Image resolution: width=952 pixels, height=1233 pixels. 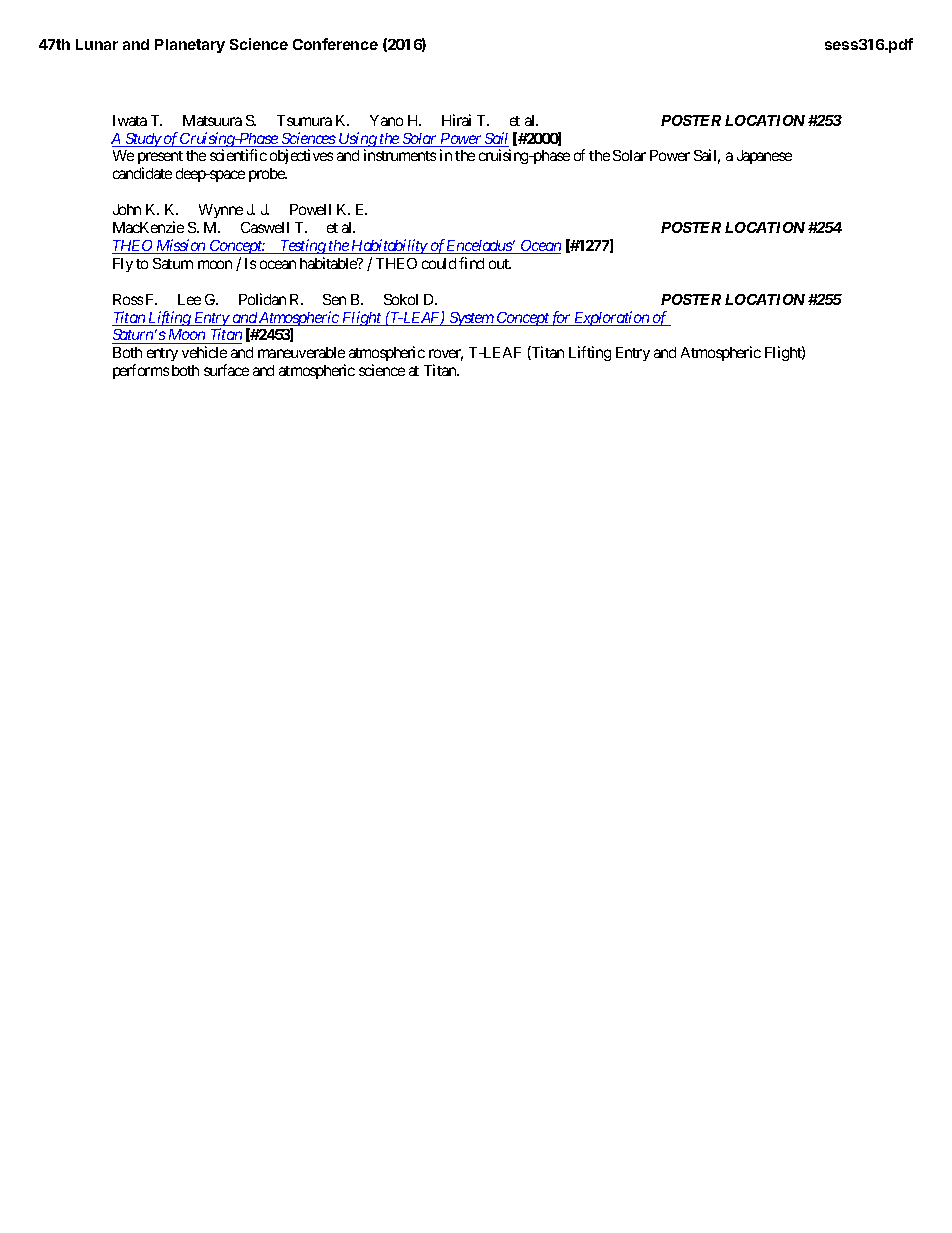 I want to click on Planetary, so click(x=190, y=46).
